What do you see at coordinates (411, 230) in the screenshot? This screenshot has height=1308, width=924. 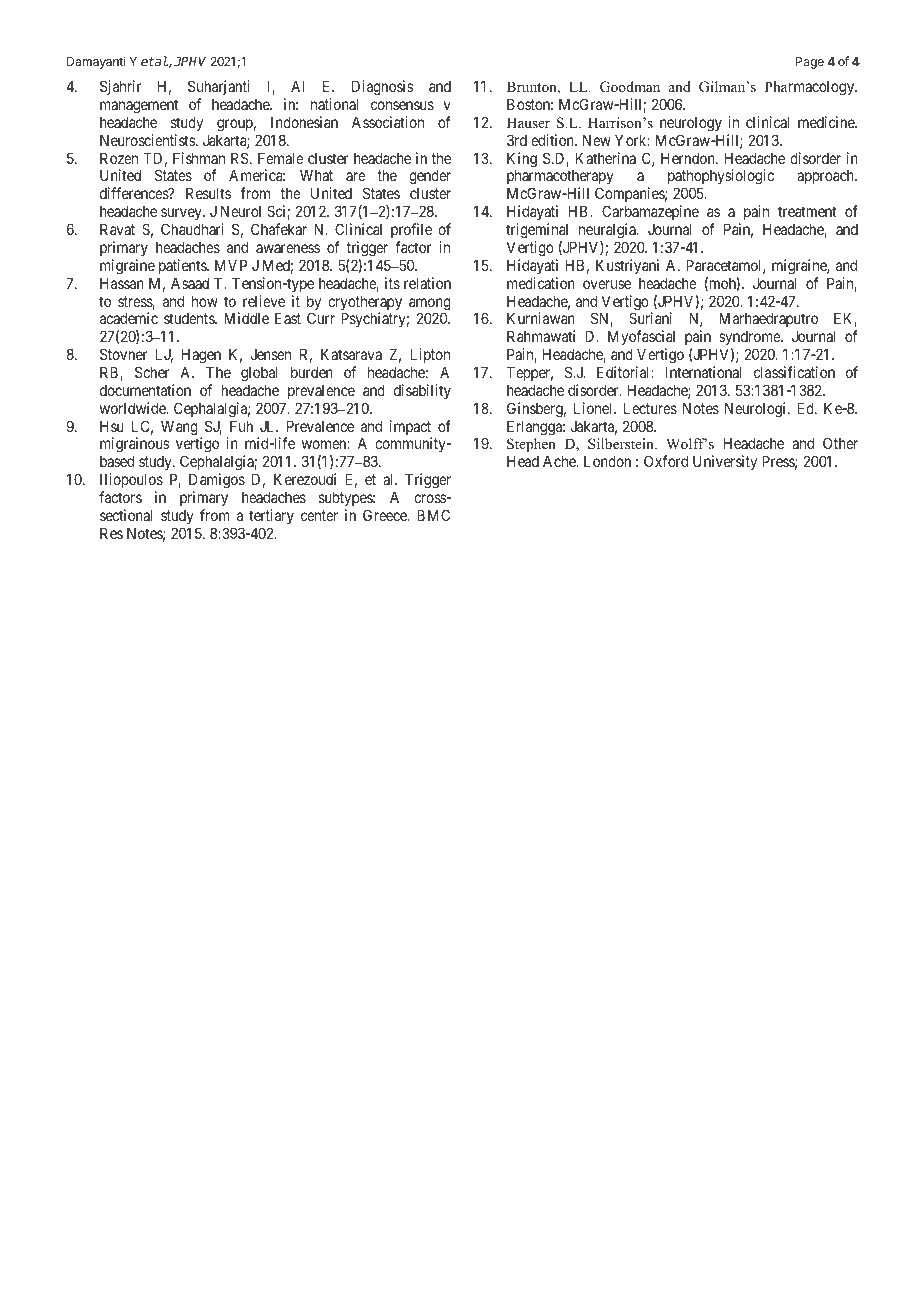 I see `profile` at bounding box center [411, 230].
